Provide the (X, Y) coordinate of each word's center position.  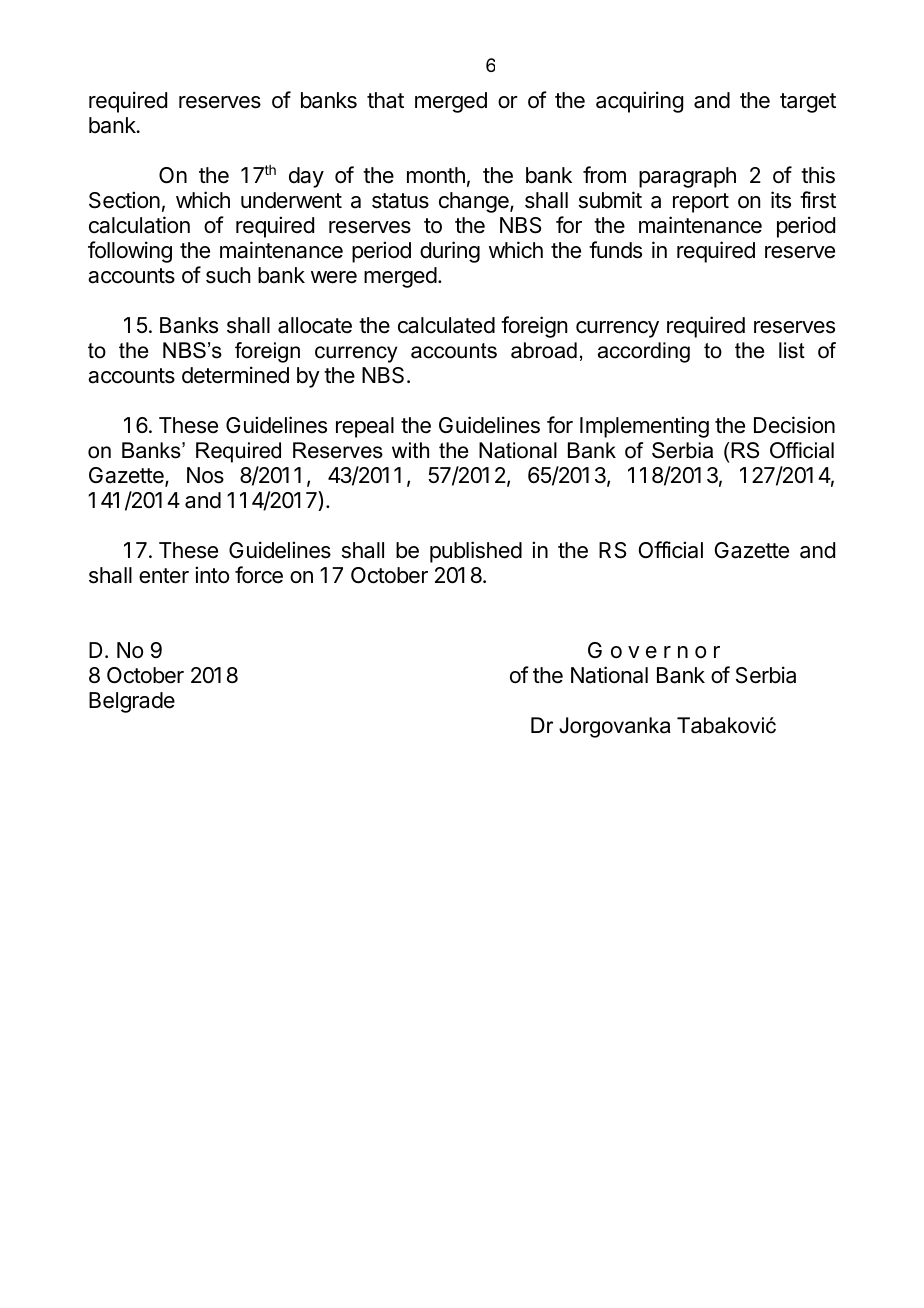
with (410, 450)
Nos (205, 475)
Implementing (644, 427)
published (476, 552)
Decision (794, 425)
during (450, 252)
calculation (139, 225)
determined (235, 375)
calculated (446, 325)
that (385, 100)
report (701, 203)
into (212, 575)
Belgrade (132, 702)
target (808, 103)
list (792, 350)
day (306, 177)
